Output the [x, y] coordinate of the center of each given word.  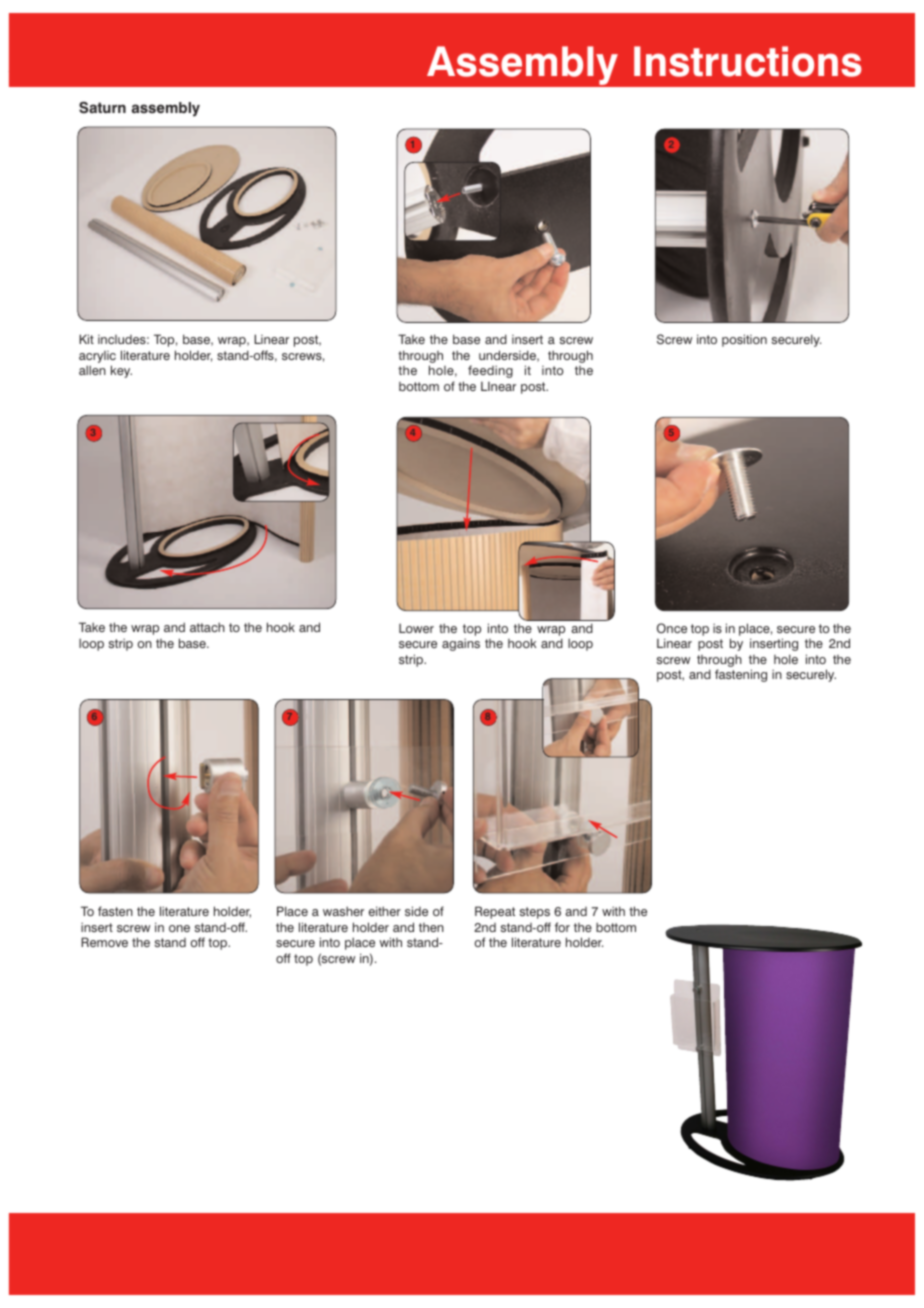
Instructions [748, 61]
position [744, 340]
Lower [416, 628]
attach [207, 627]
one [179, 928]
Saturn [102, 108]
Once [672, 628]
